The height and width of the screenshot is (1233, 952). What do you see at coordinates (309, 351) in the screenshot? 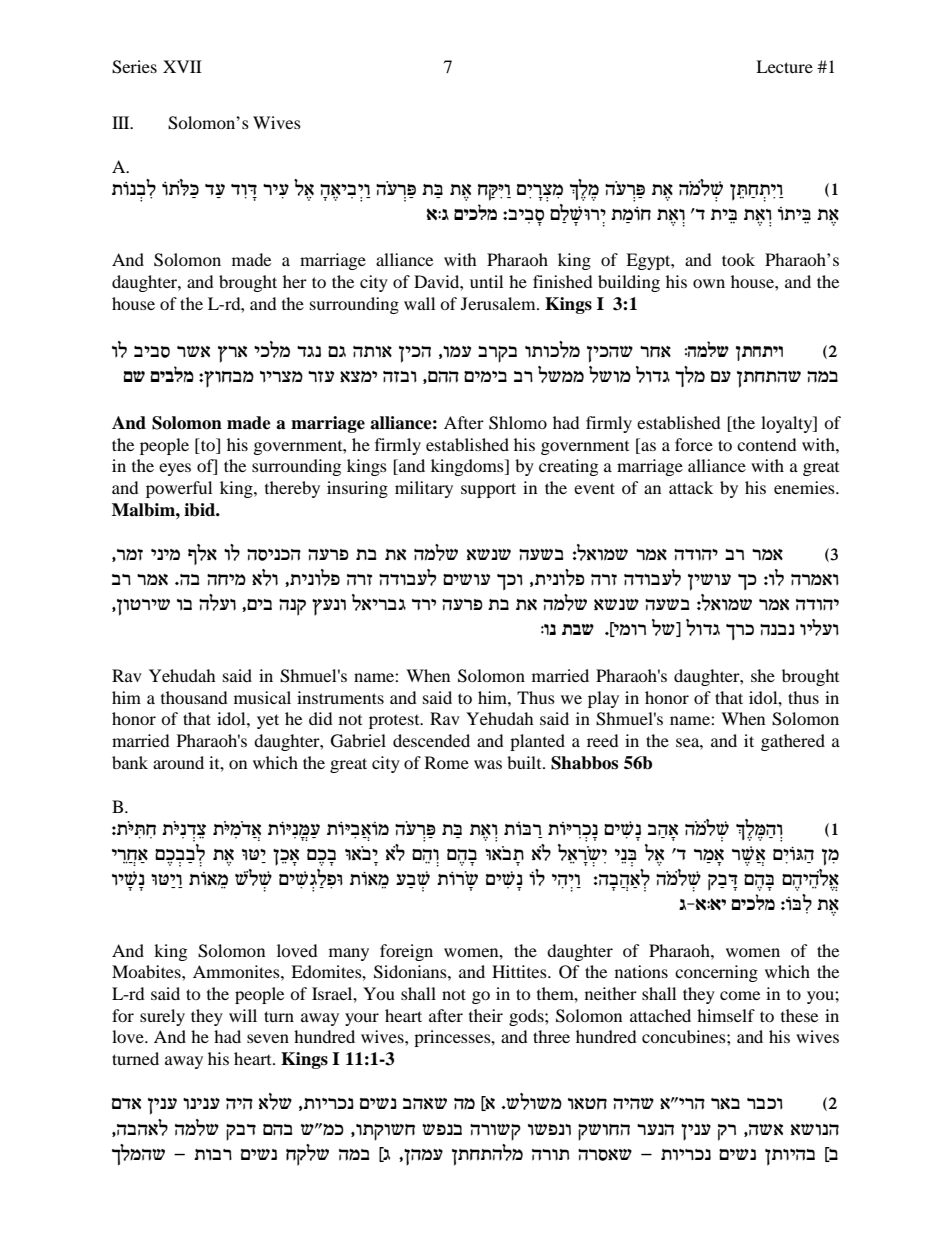
I see `cbp` at bounding box center [309, 351].
